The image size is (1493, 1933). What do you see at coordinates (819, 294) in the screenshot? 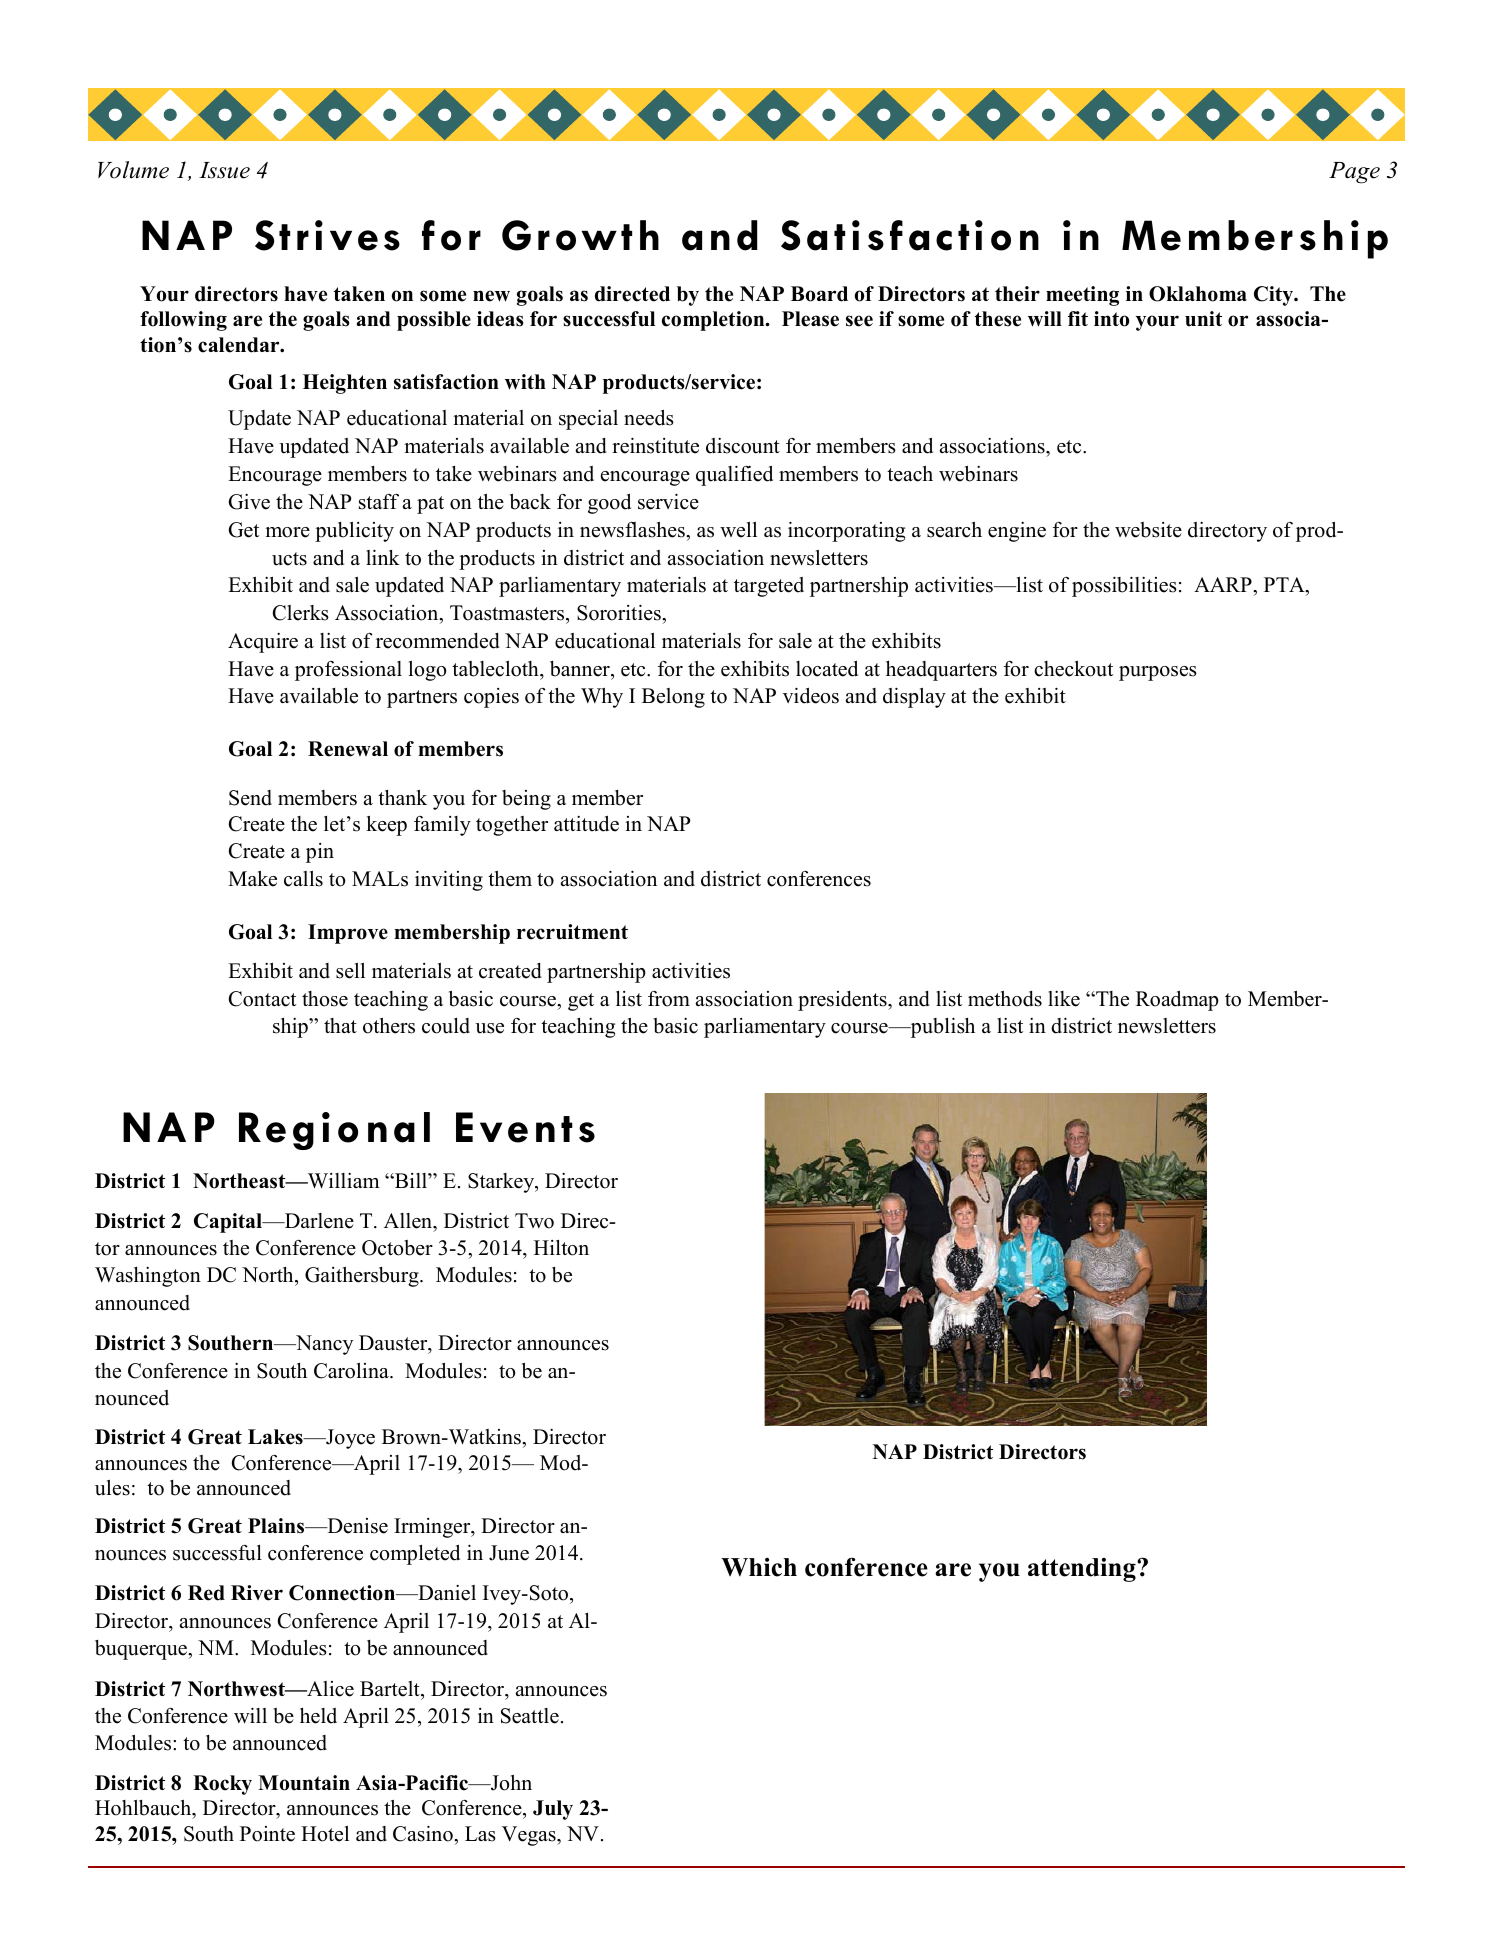
I see `Board` at bounding box center [819, 294].
